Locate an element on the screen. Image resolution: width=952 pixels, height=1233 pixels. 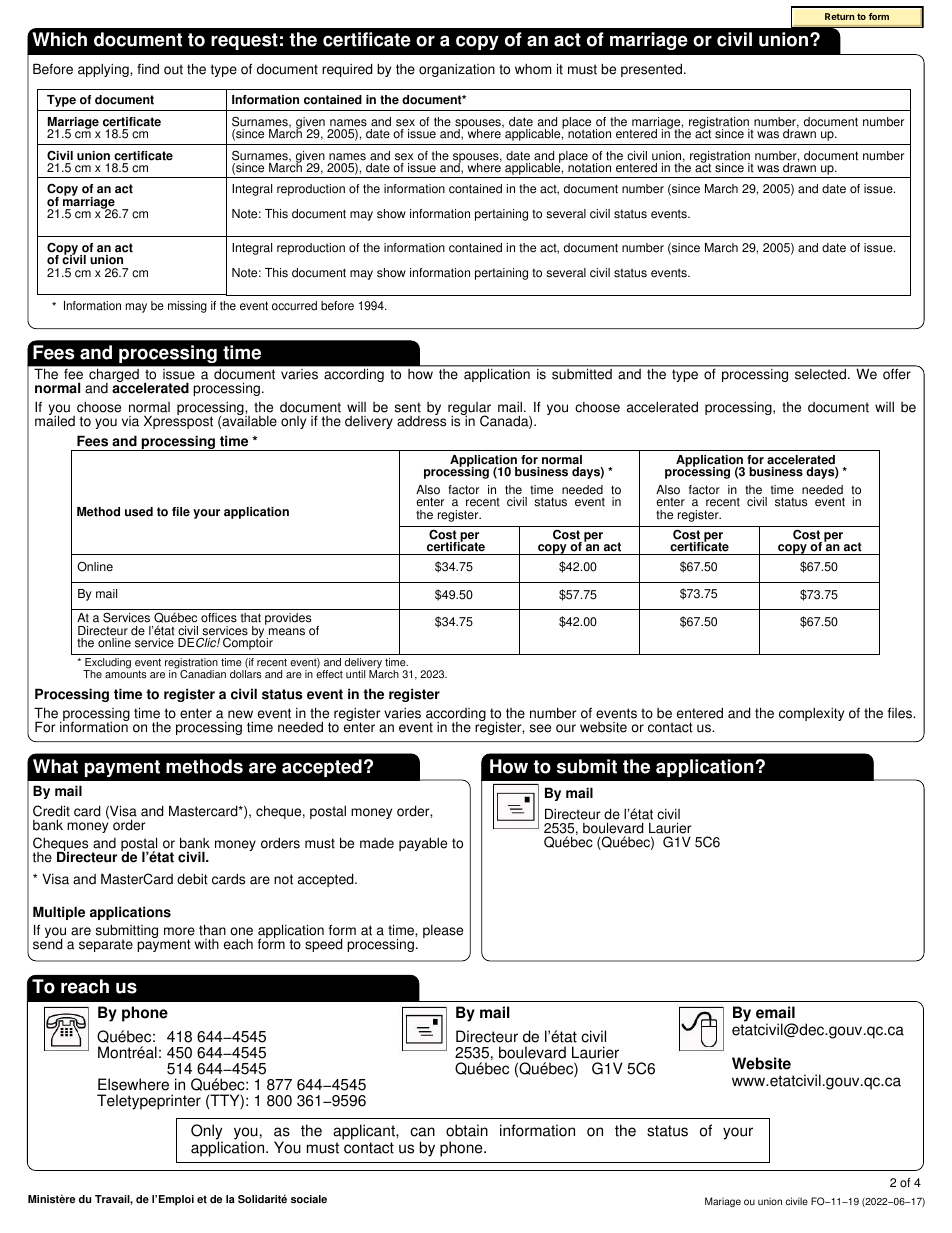
via is located at coordinates (130, 421).
